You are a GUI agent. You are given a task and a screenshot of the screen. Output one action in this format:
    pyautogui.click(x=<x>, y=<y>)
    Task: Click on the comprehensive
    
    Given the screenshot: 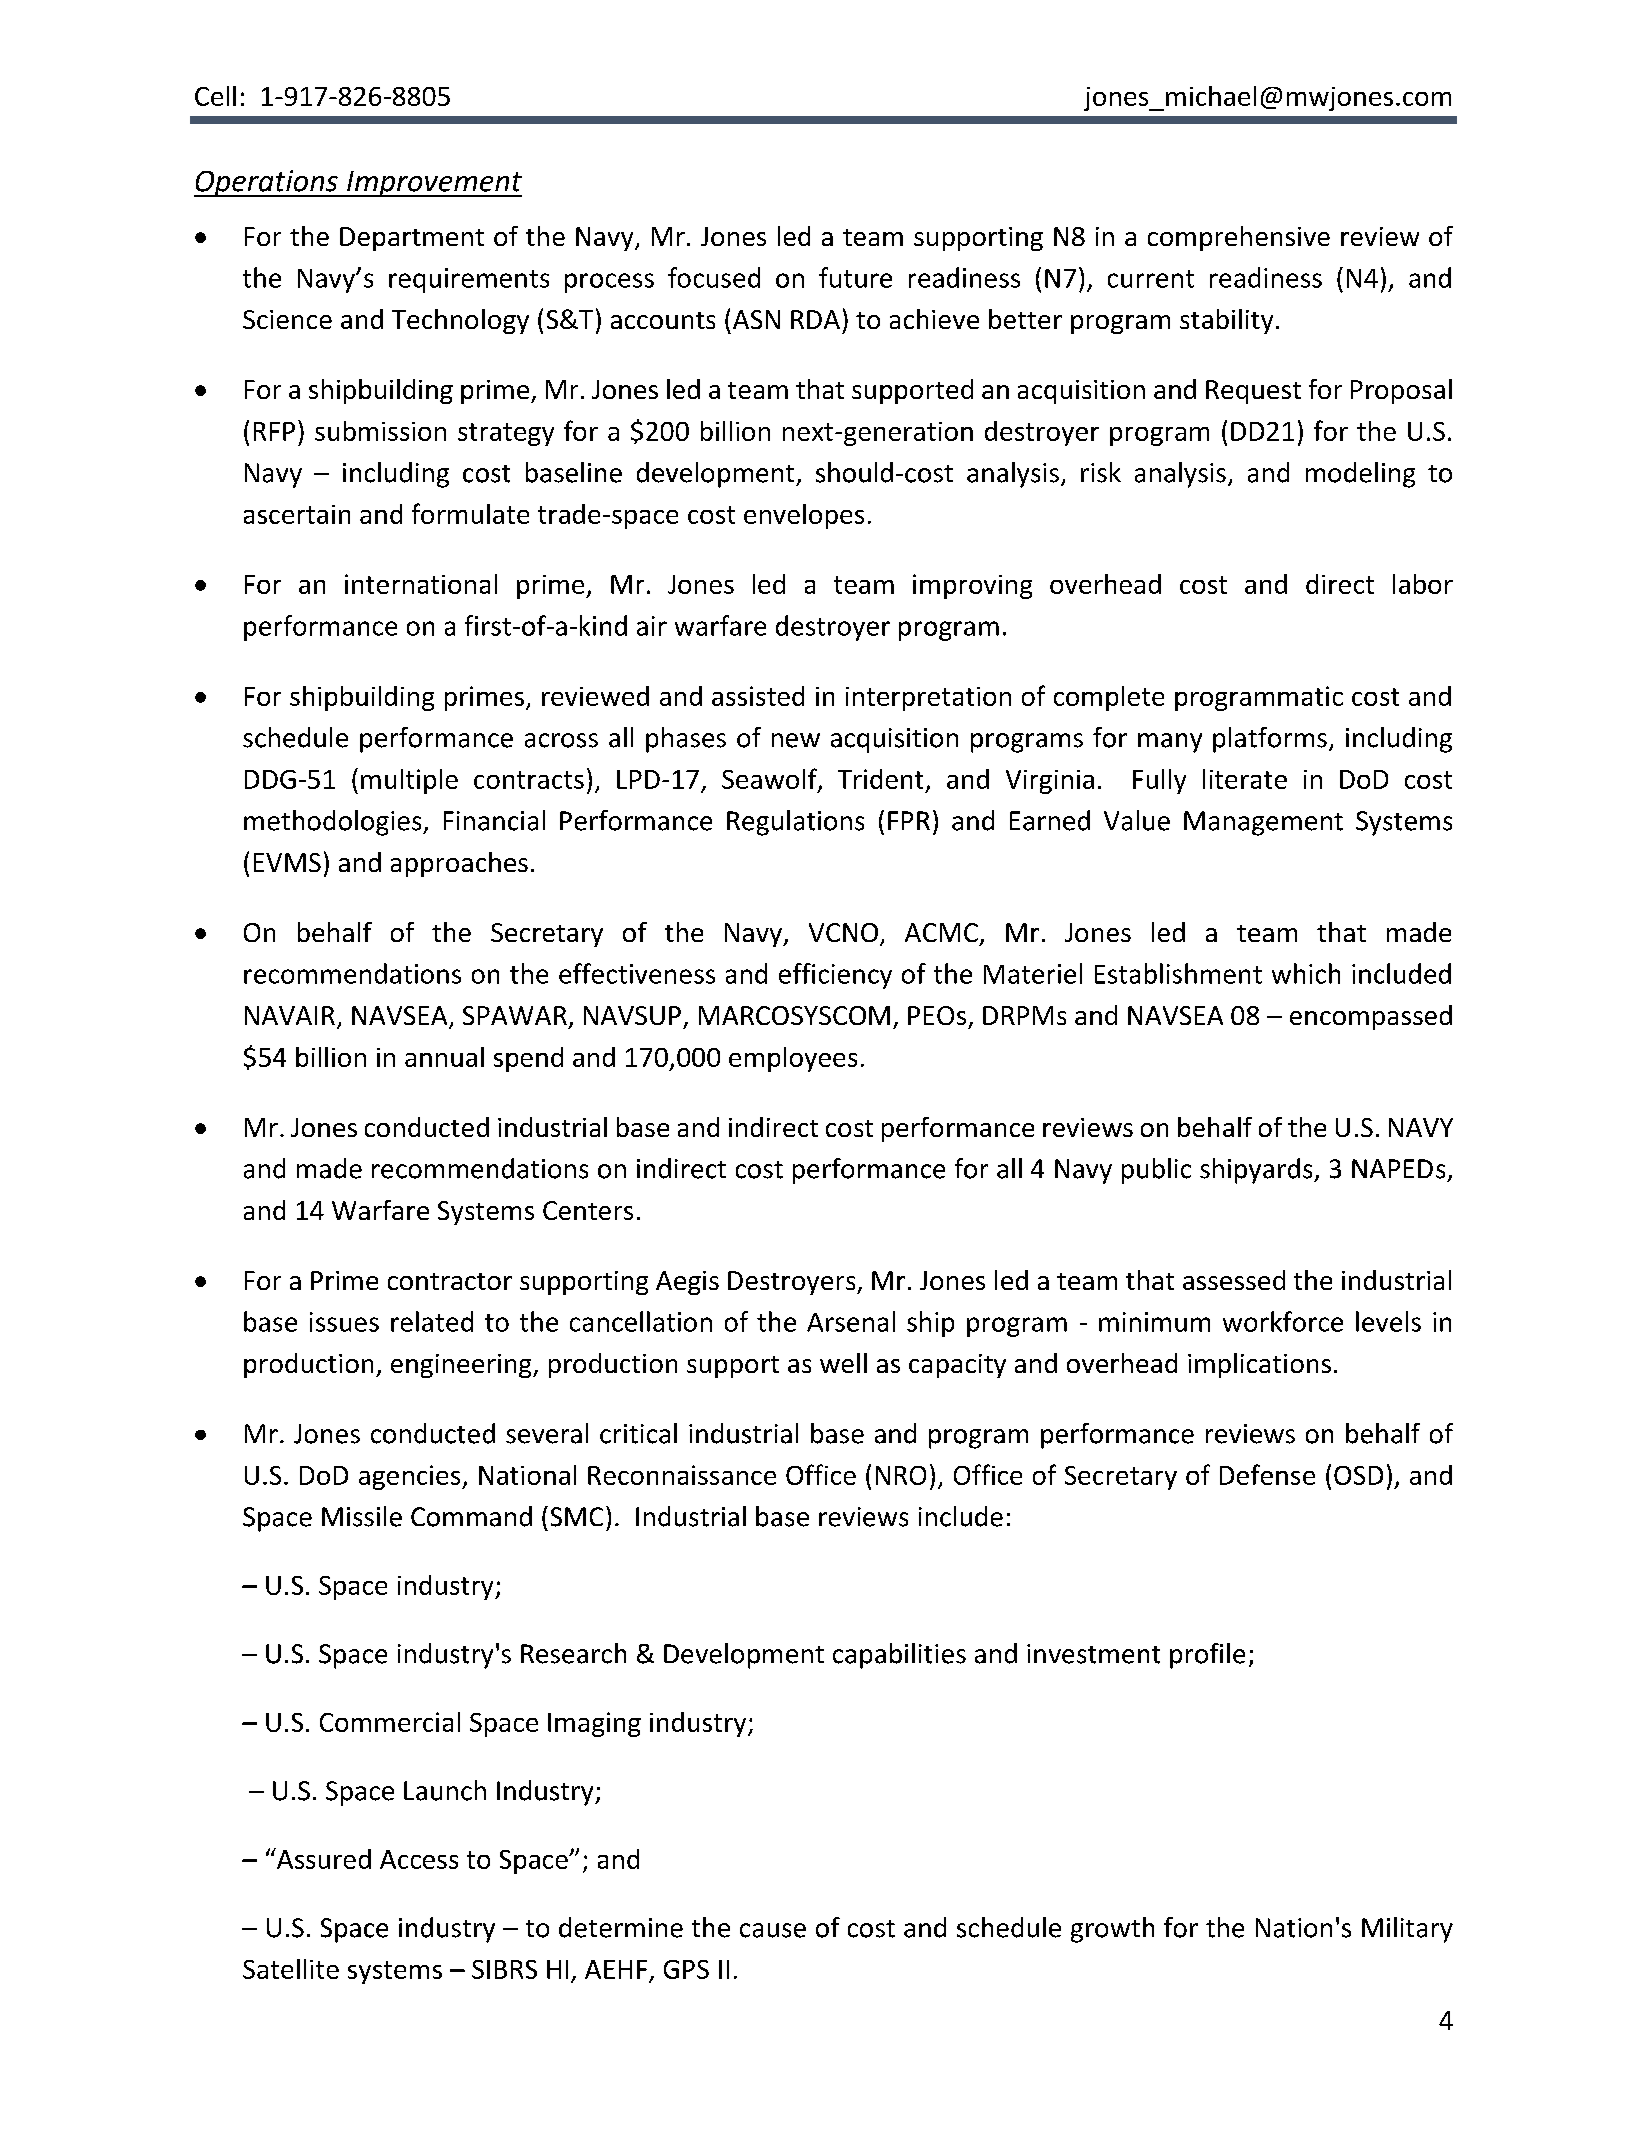 What is the action you would take?
    pyautogui.click(x=1239, y=238)
